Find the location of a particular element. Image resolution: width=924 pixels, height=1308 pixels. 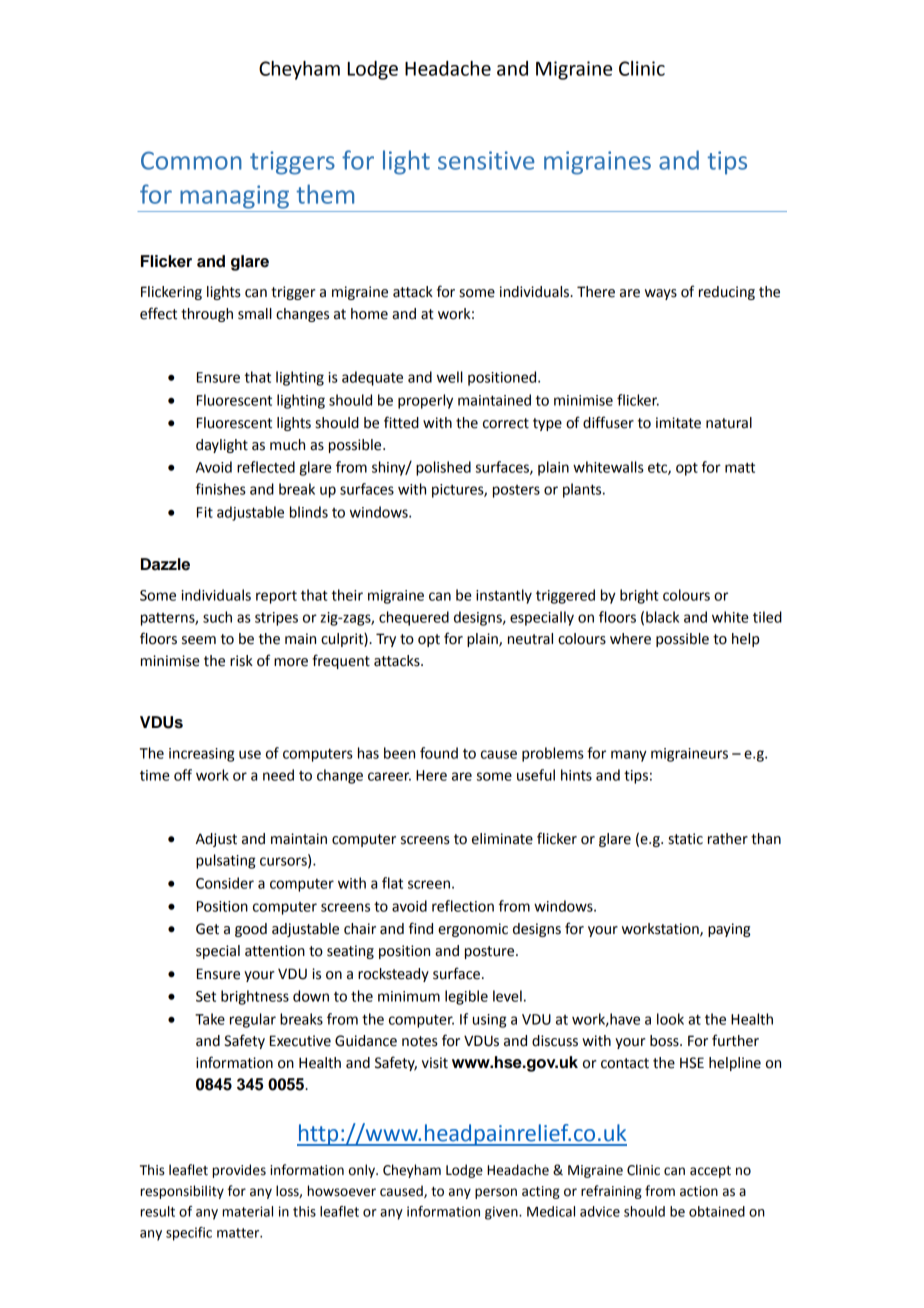

reflected is located at coordinates (266, 467).
